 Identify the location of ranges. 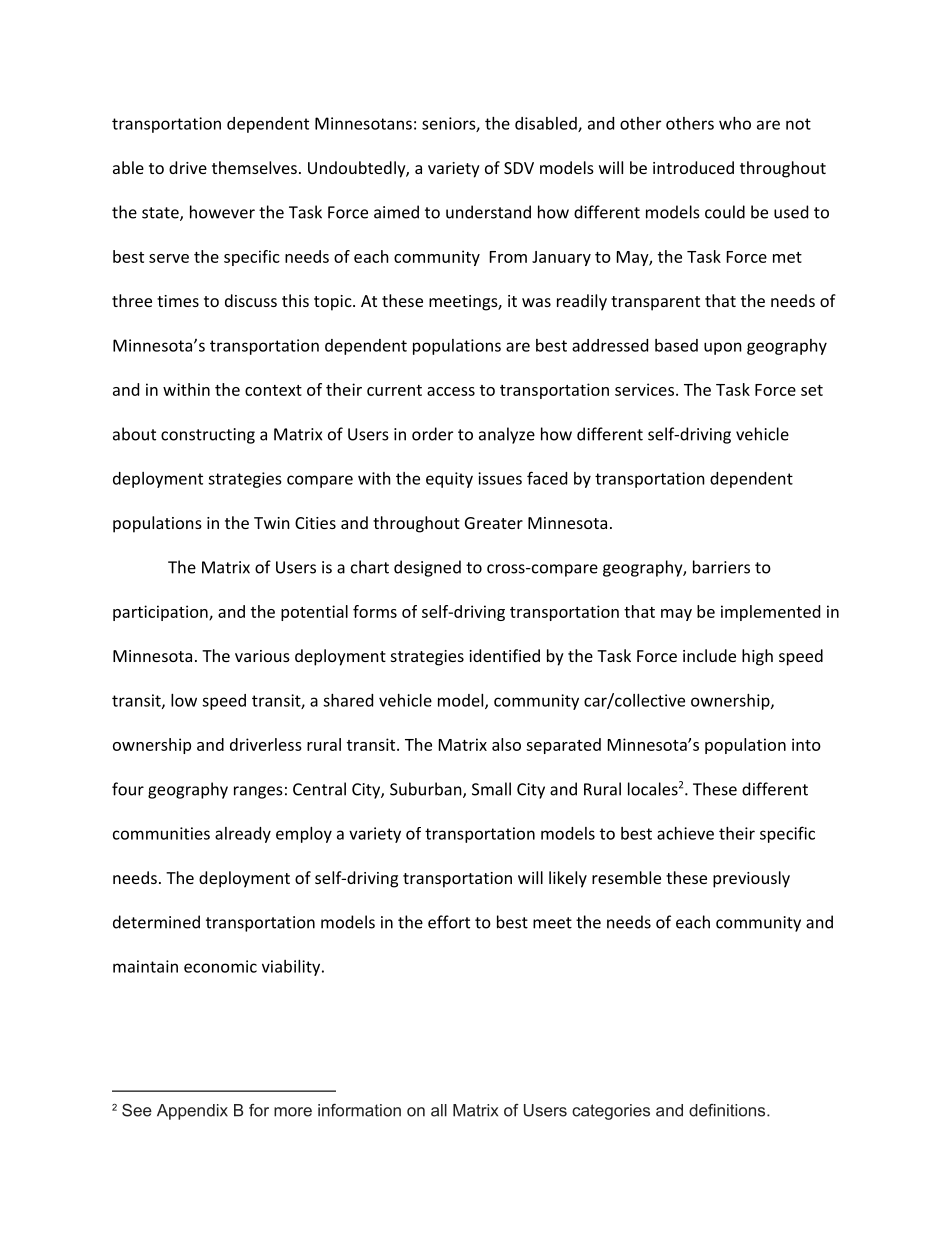
(258, 792).
